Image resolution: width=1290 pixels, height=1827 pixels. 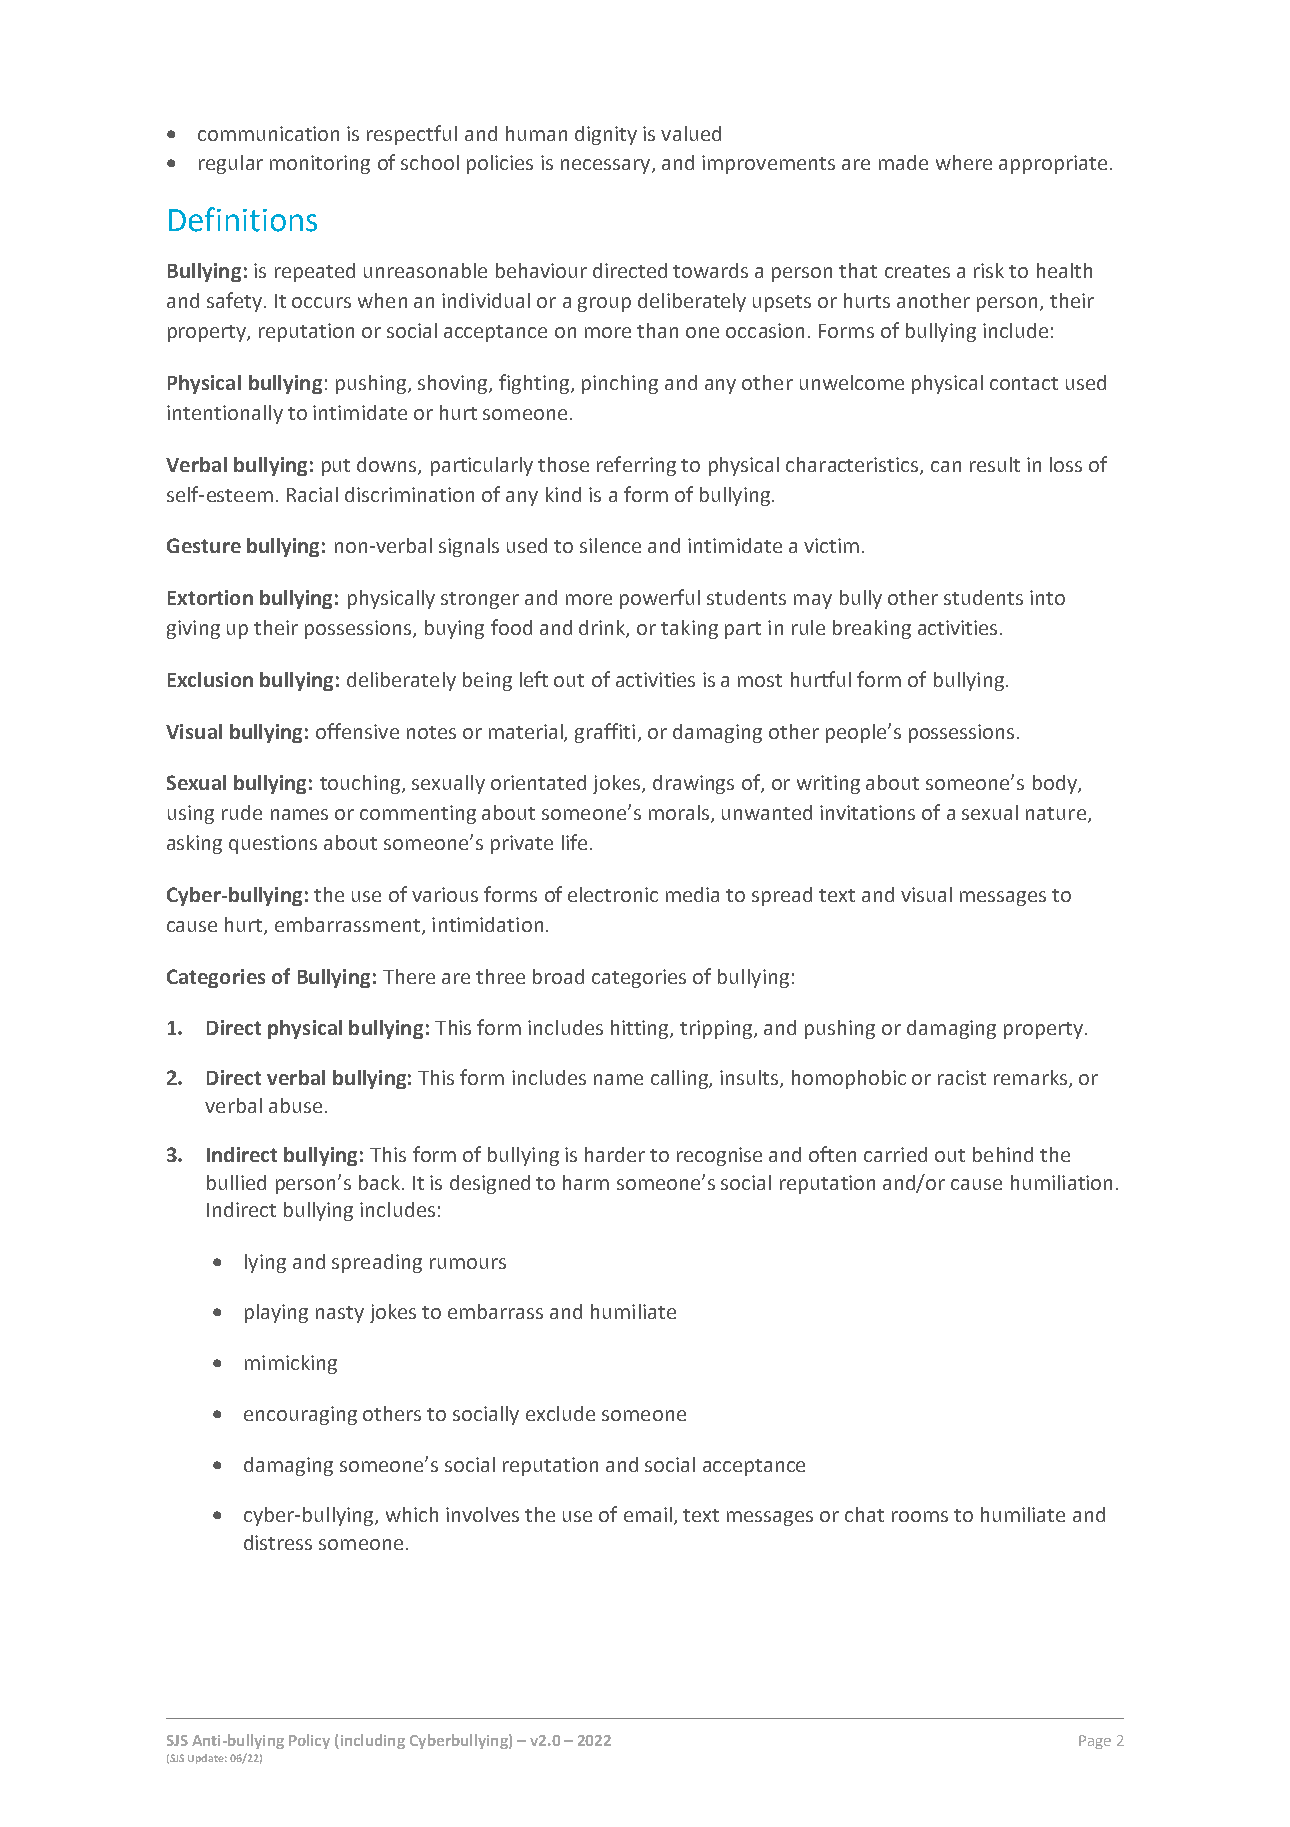 What do you see at coordinates (1057, 815) in the screenshot?
I see `nature` at bounding box center [1057, 815].
